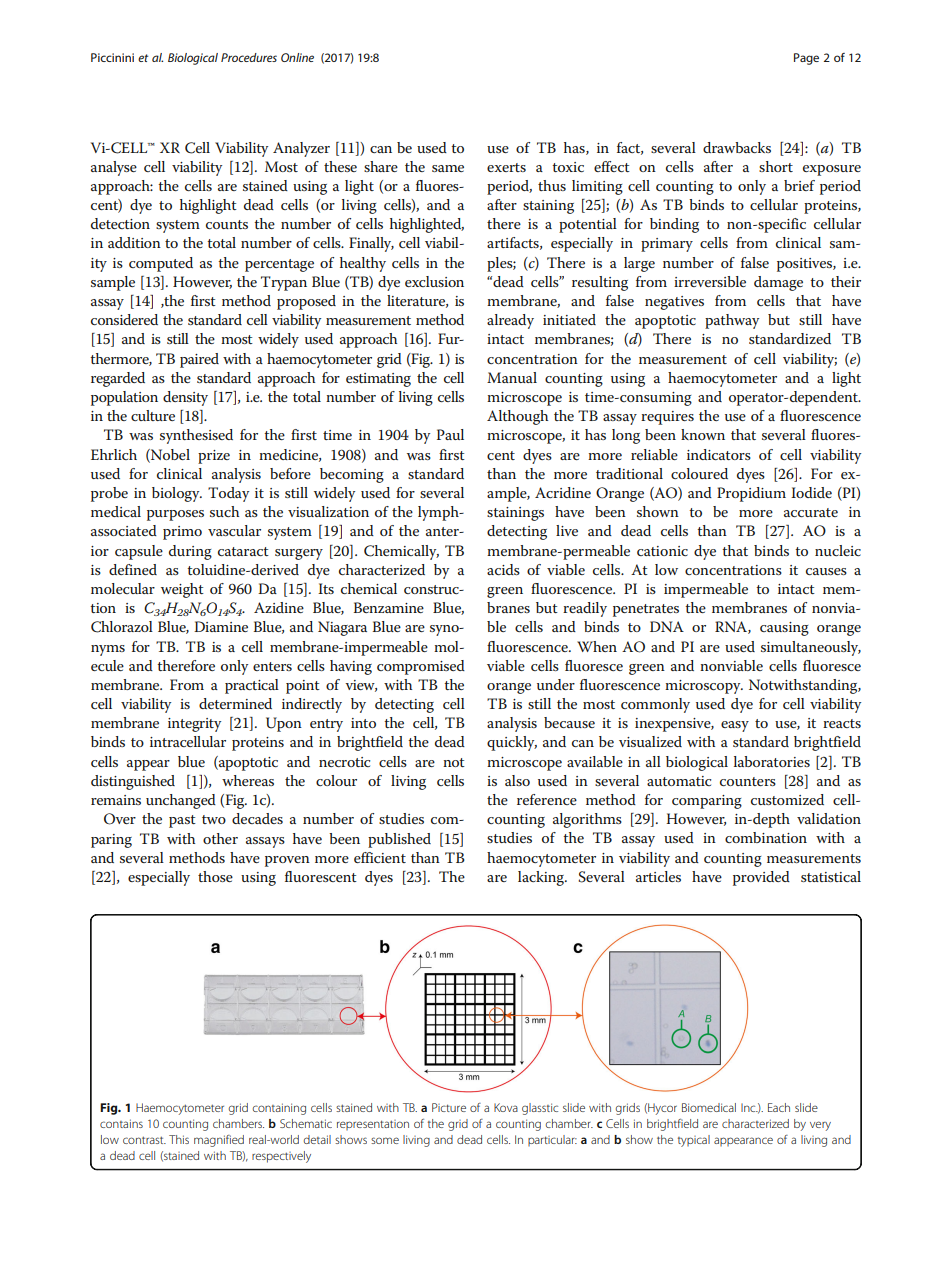 The height and width of the page is (1265, 952). I want to click on weight, so click(182, 590).
